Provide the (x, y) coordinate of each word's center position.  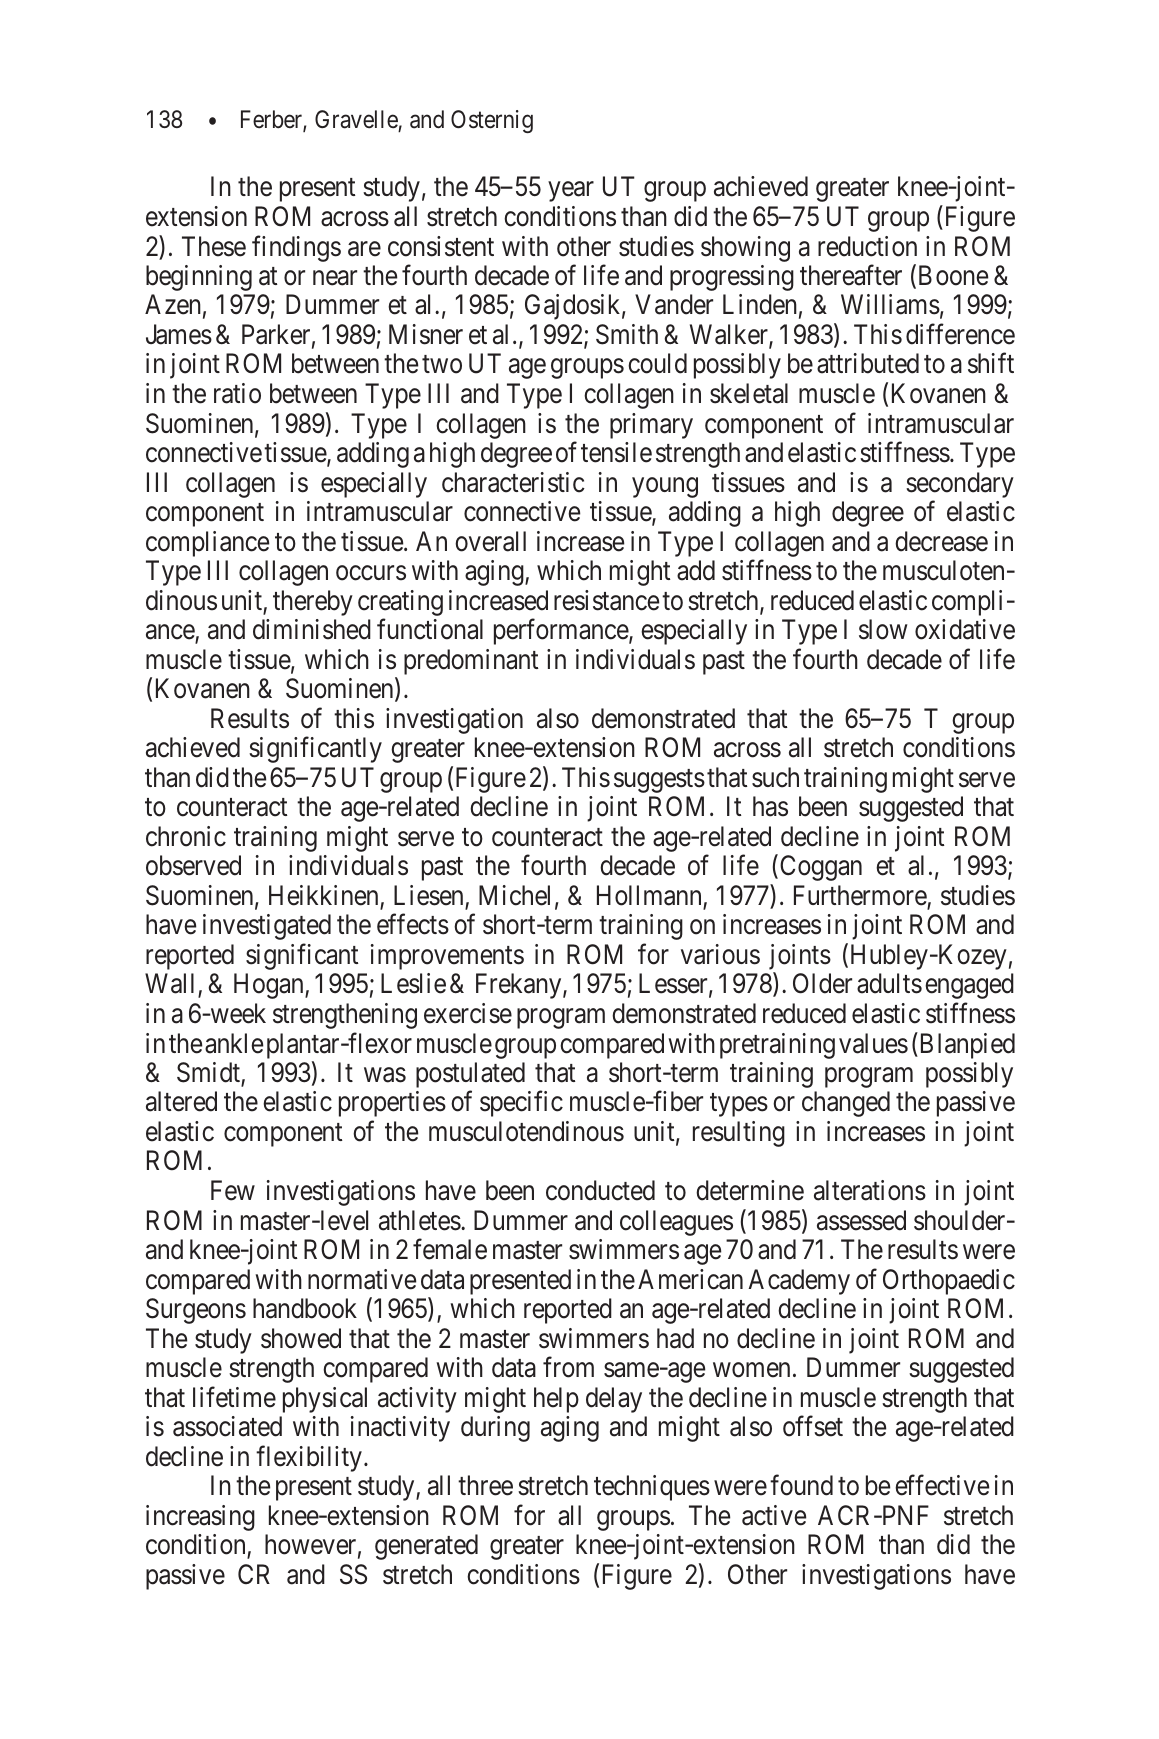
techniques (652, 1488)
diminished (312, 629)
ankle (234, 1043)
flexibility (309, 1458)
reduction (867, 246)
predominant (471, 662)
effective (942, 1485)
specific (521, 1104)
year (571, 192)
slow (883, 629)
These (214, 246)
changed (846, 1104)
